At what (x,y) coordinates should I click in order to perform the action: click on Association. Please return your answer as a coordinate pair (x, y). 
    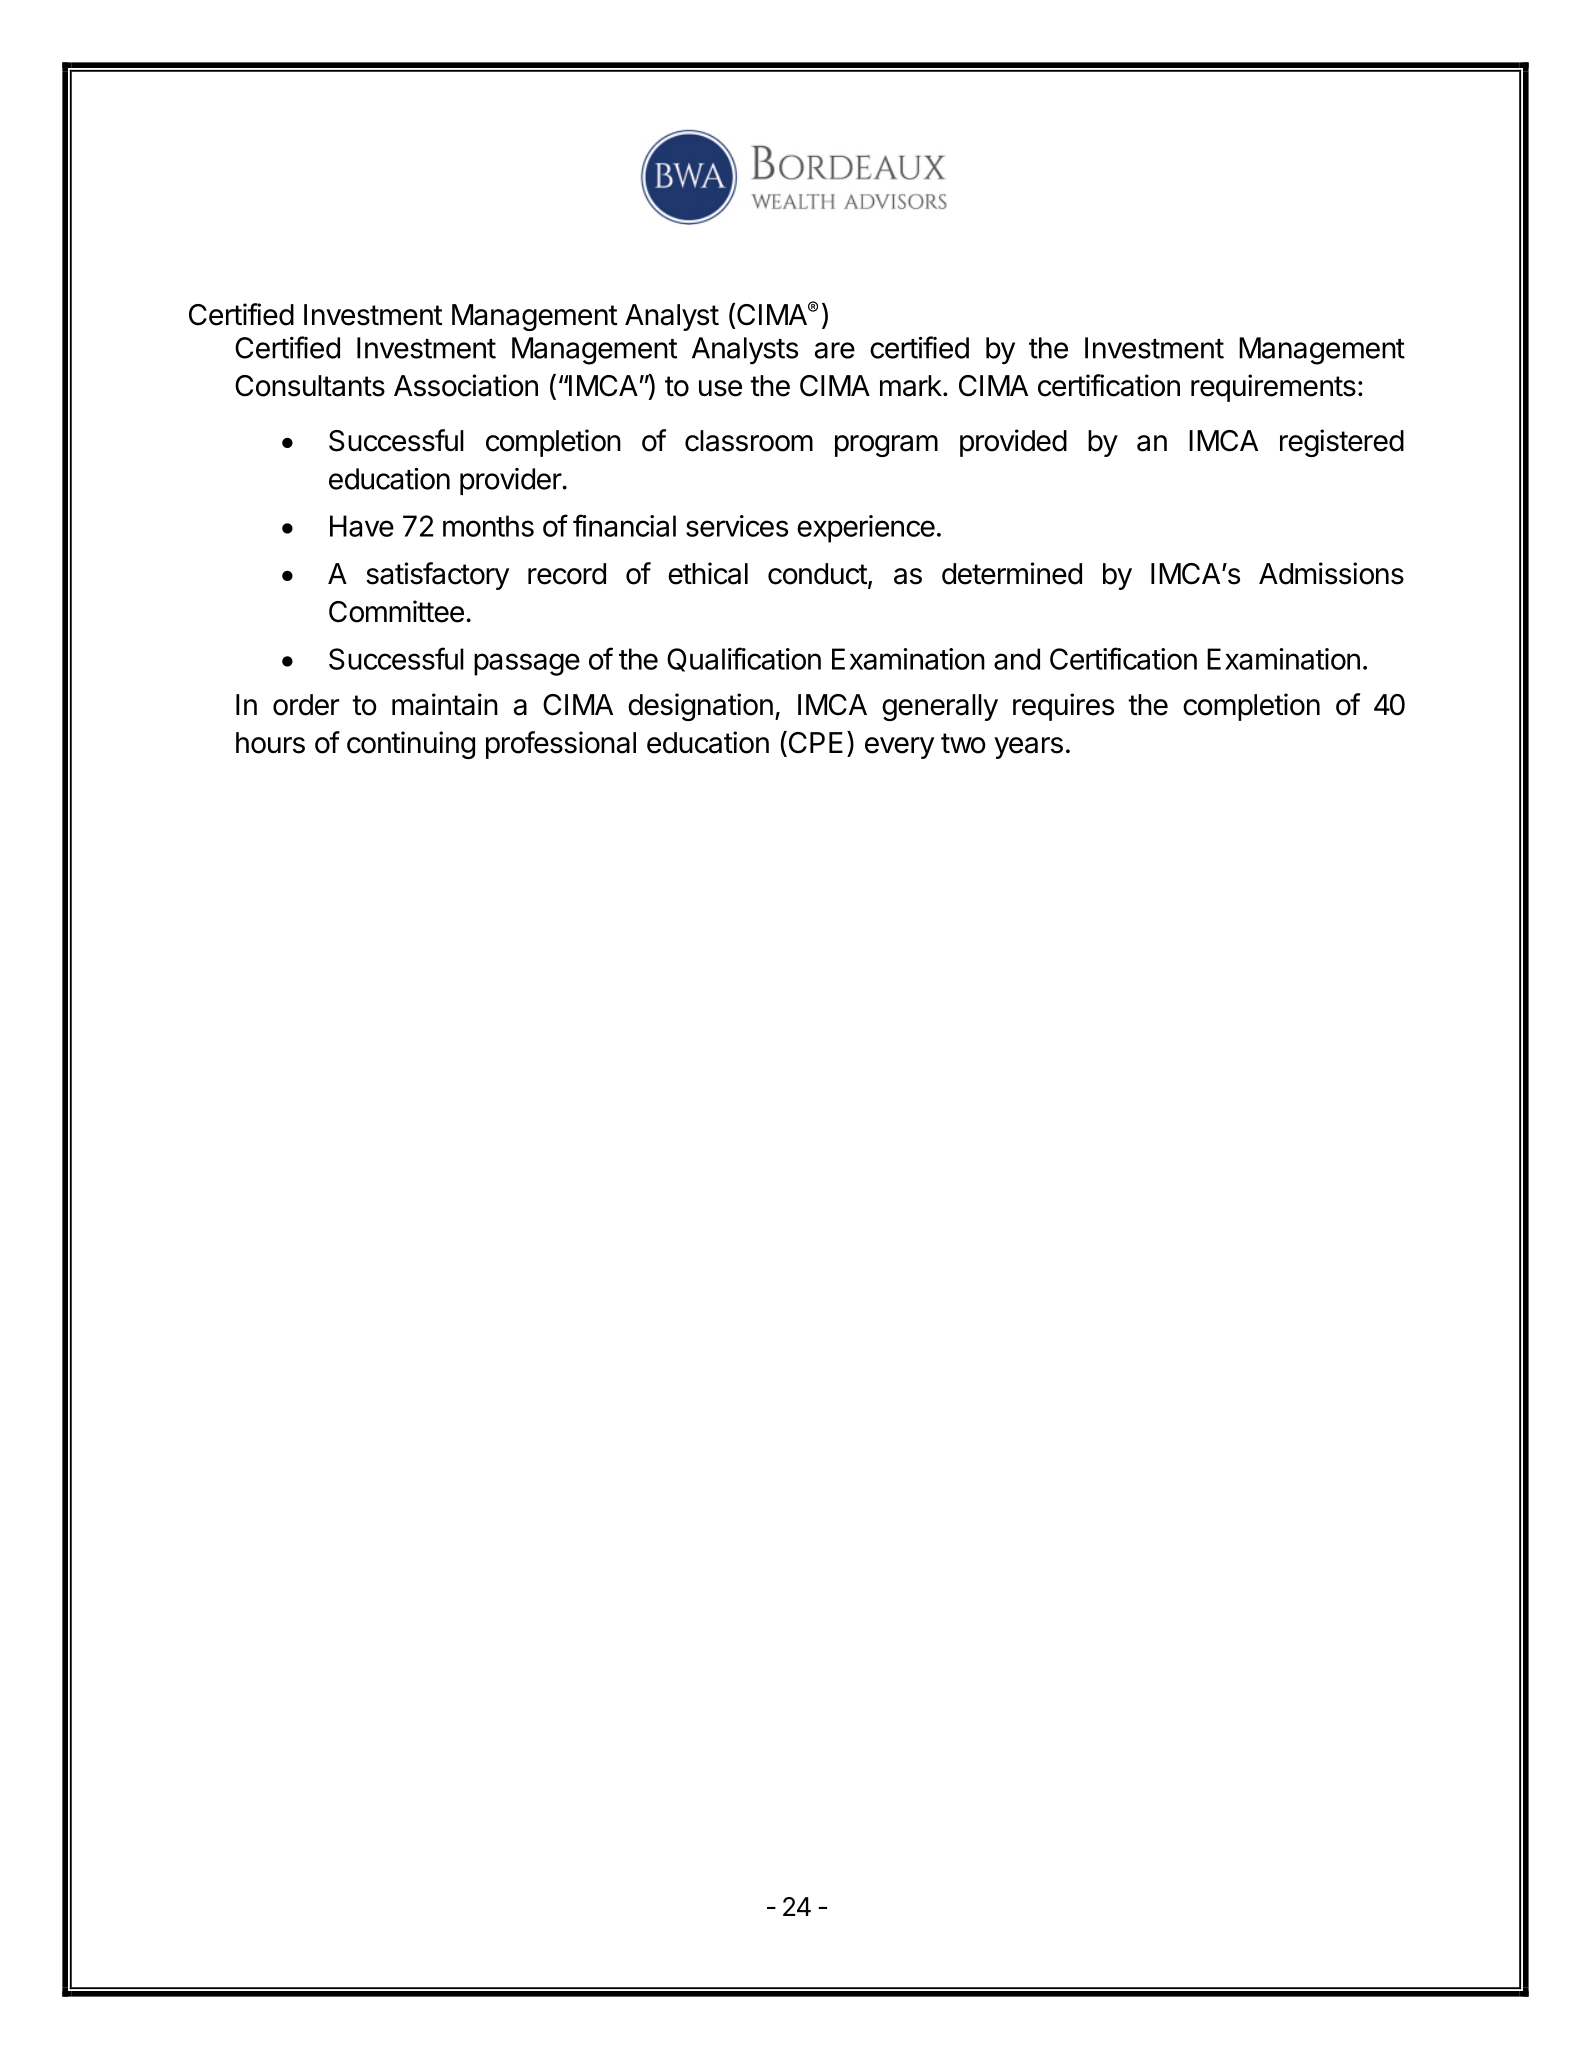
    Looking at the image, I should click on (466, 385).
